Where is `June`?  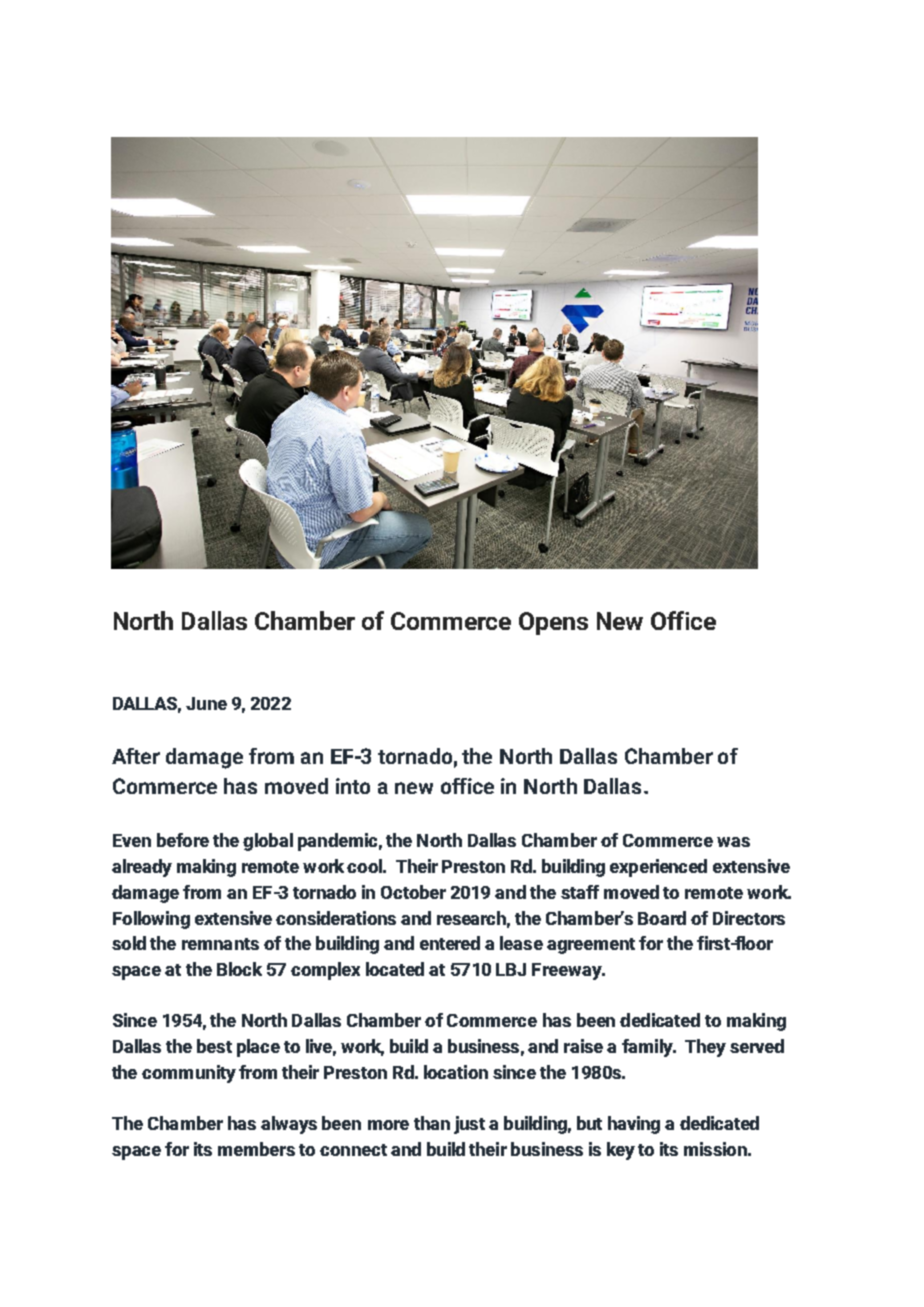
June is located at coordinates (206, 703).
